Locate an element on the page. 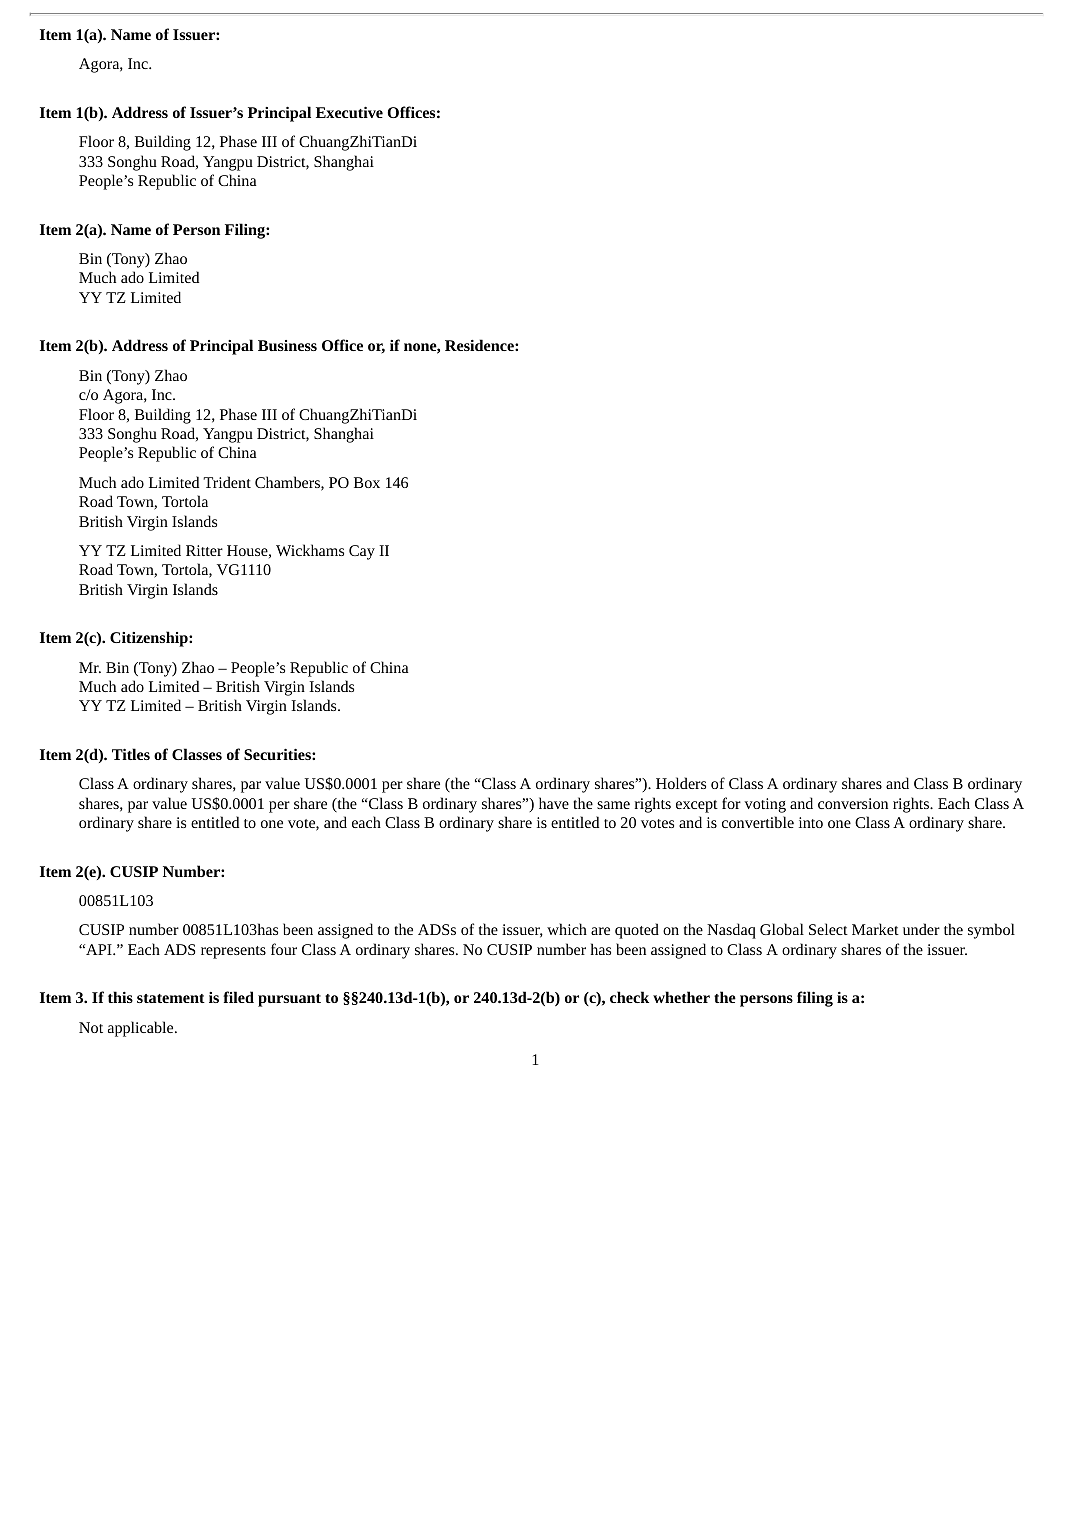 This image has height=1517, width=1072. statement is located at coordinates (171, 998).
